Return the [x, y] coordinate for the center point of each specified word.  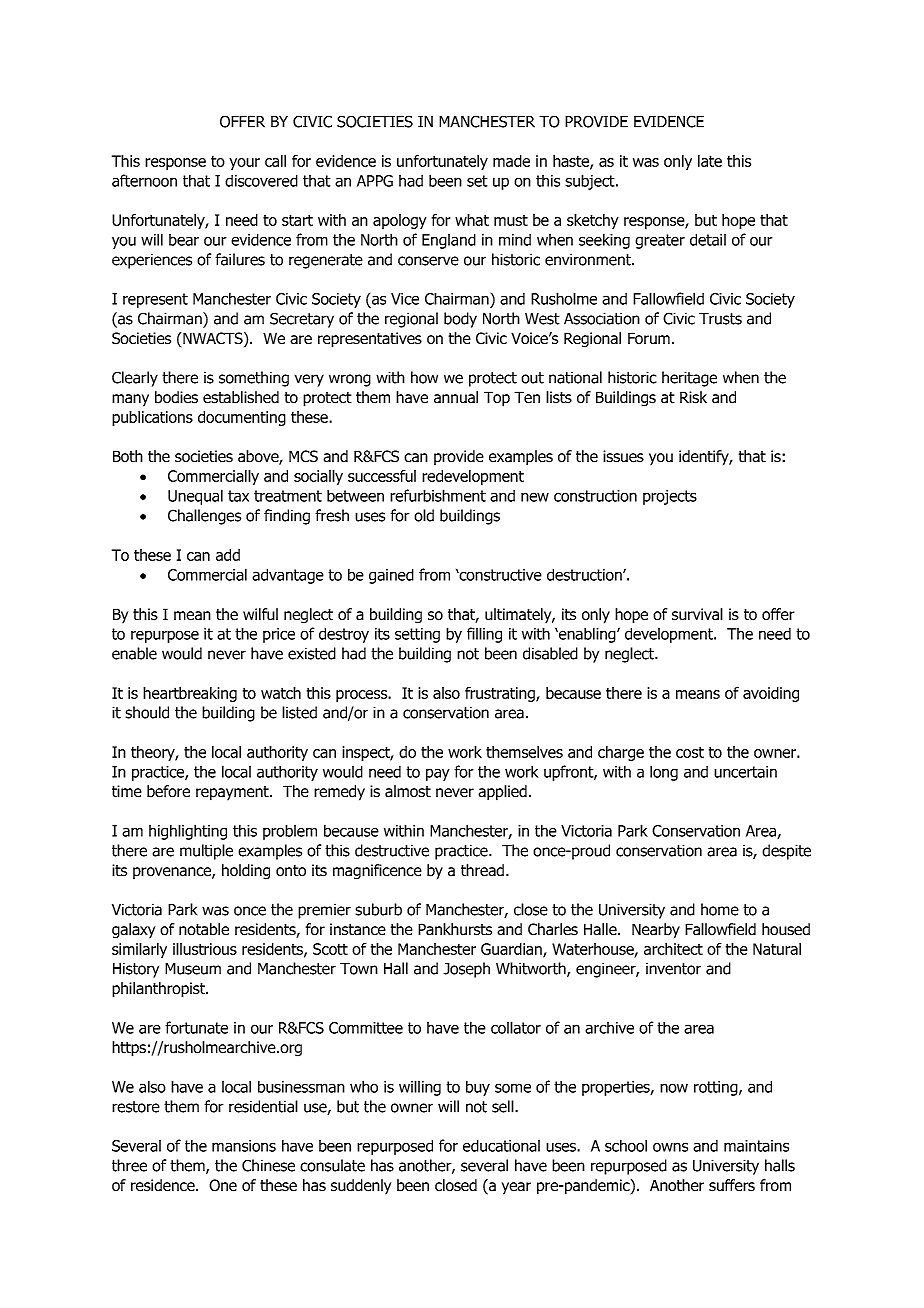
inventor [673, 969]
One [223, 1185]
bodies [176, 397]
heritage [689, 379]
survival [697, 614]
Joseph [466, 970]
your [244, 164]
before [168, 791]
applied [502, 793]
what [472, 220]
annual [456, 397]
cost [690, 752]
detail [708, 239]
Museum [193, 969]
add [228, 555]
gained [391, 576]
